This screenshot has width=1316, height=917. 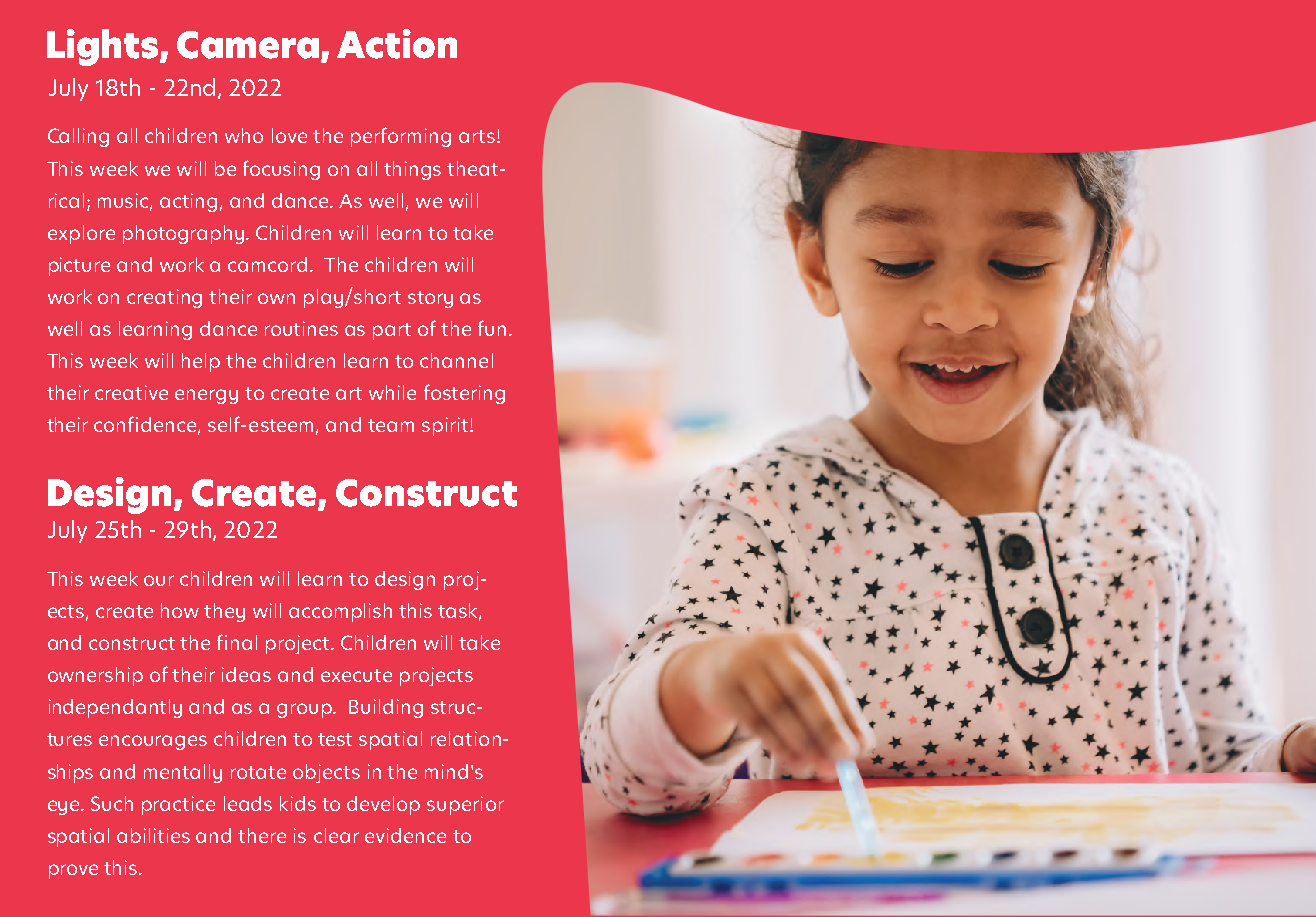 What do you see at coordinates (248, 45) in the screenshot?
I see `Camera` at bounding box center [248, 45].
